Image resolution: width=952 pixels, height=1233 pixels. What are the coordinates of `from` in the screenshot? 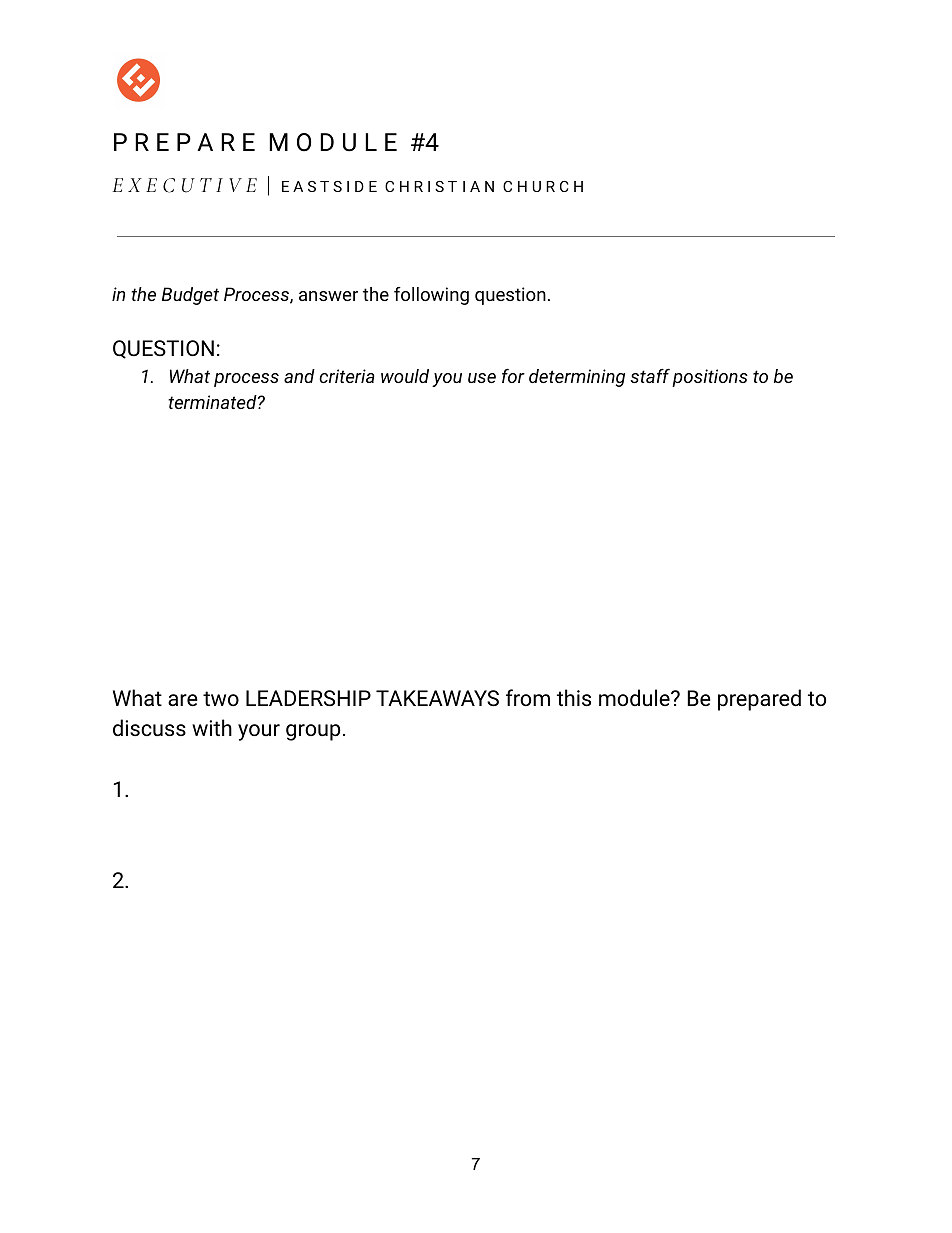 It's located at (528, 697).
